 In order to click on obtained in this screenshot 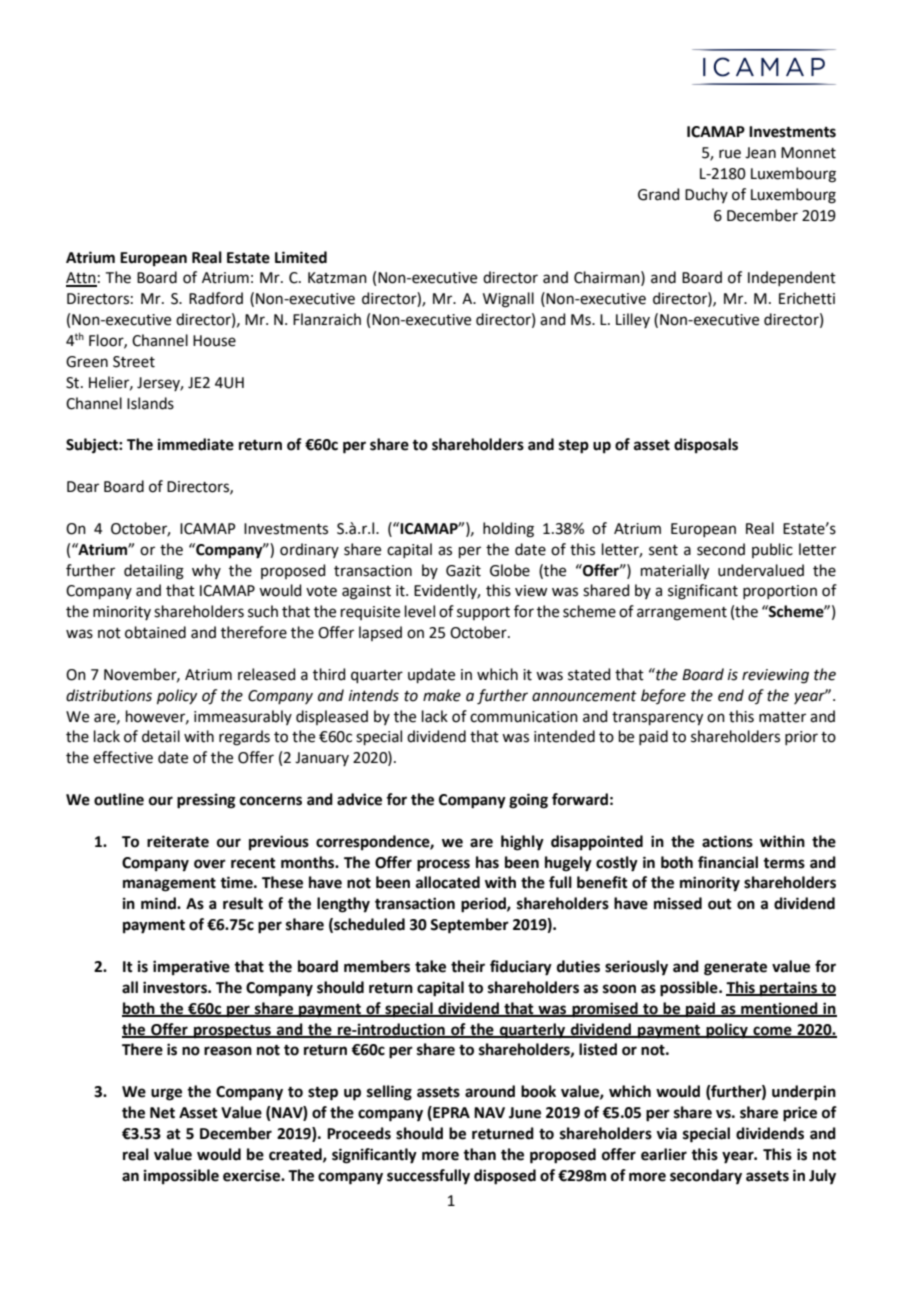, I will do `click(155, 632)`.
